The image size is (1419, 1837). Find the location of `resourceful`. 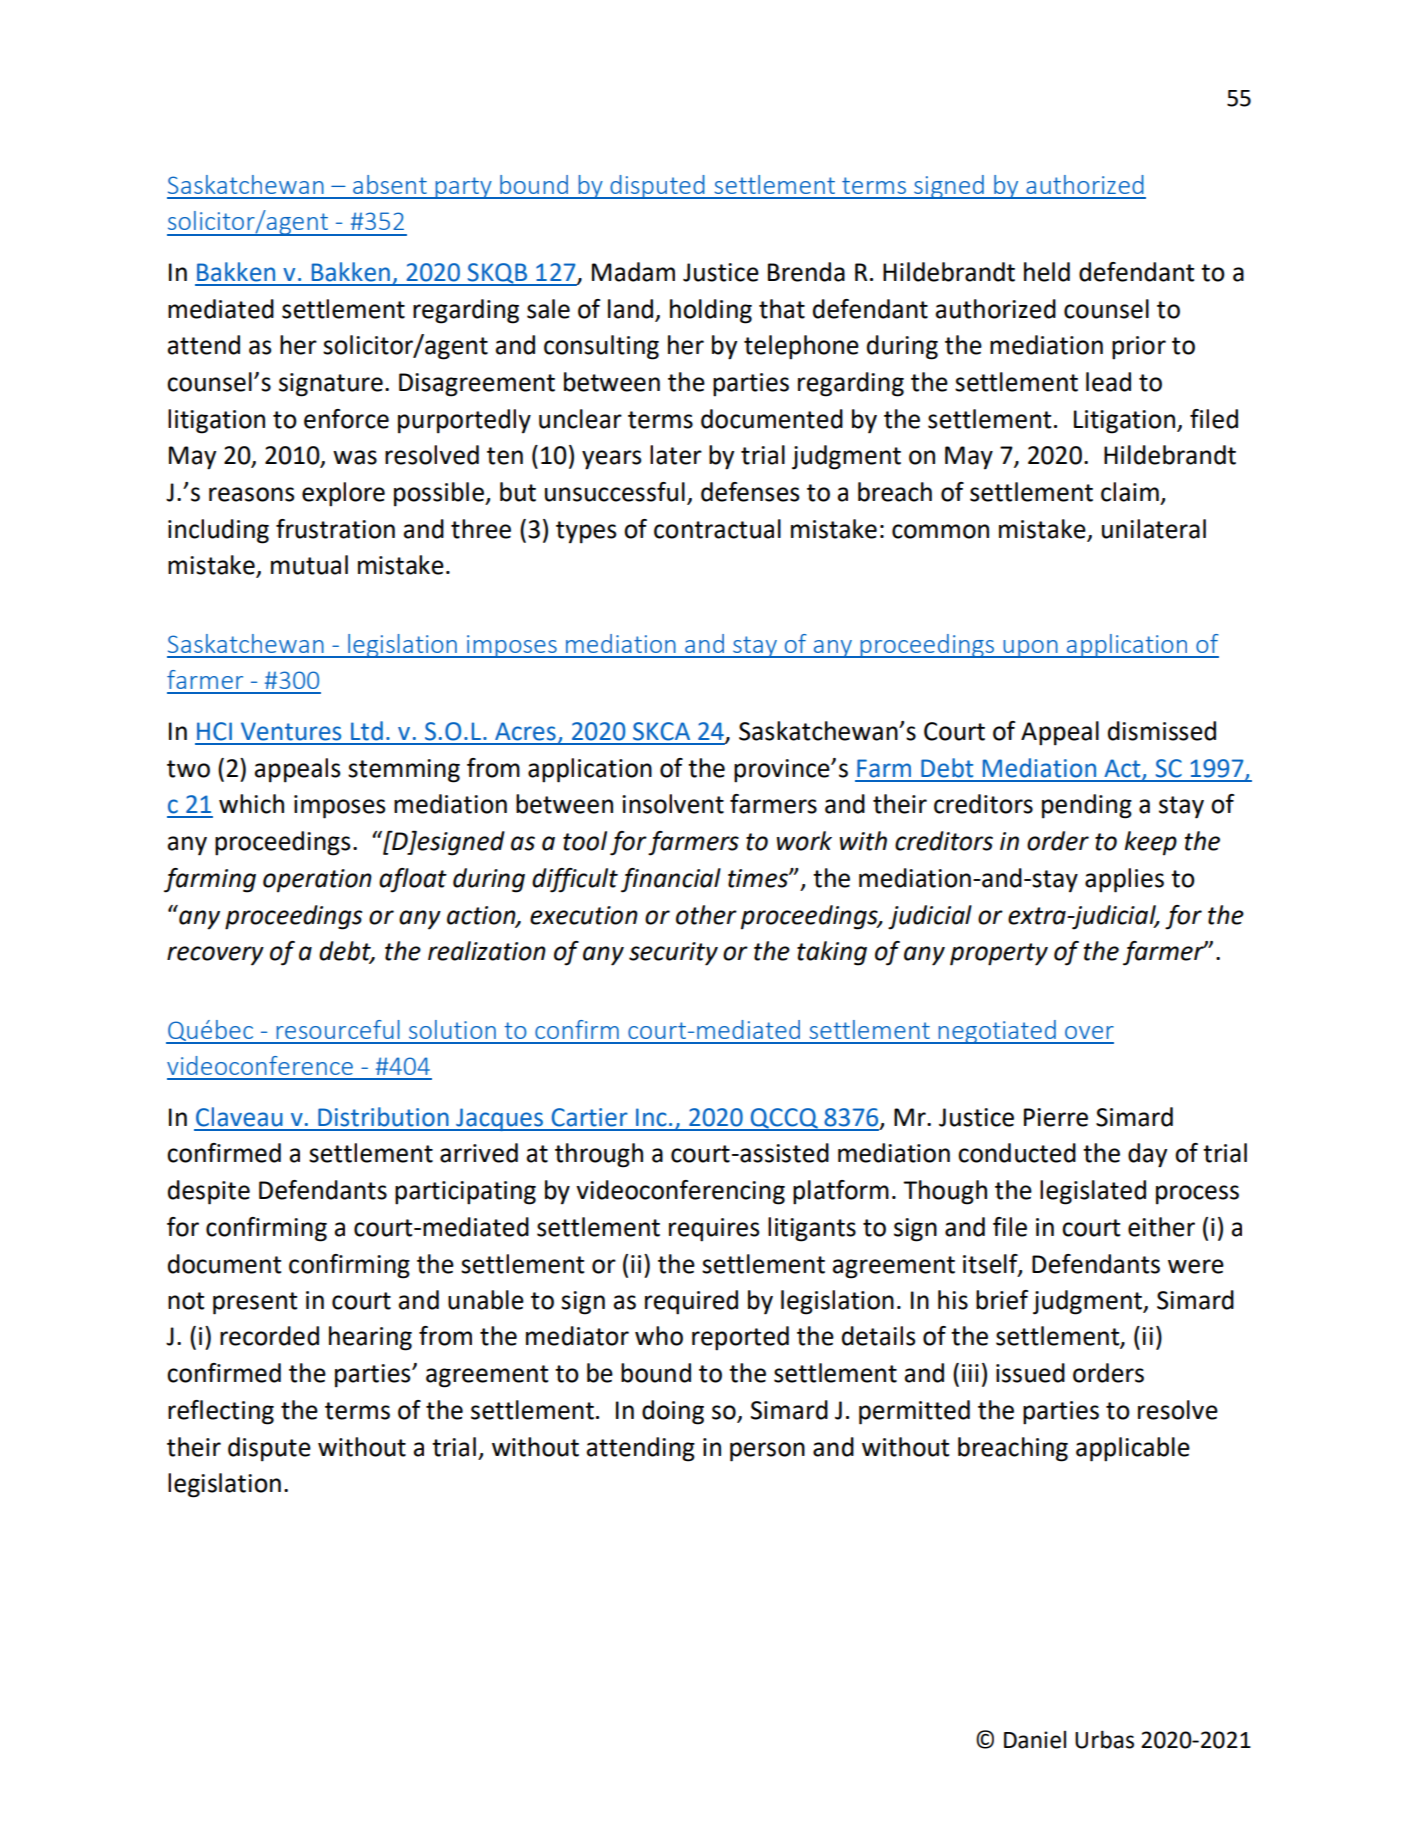

resourceful is located at coordinates (338, 1029).
